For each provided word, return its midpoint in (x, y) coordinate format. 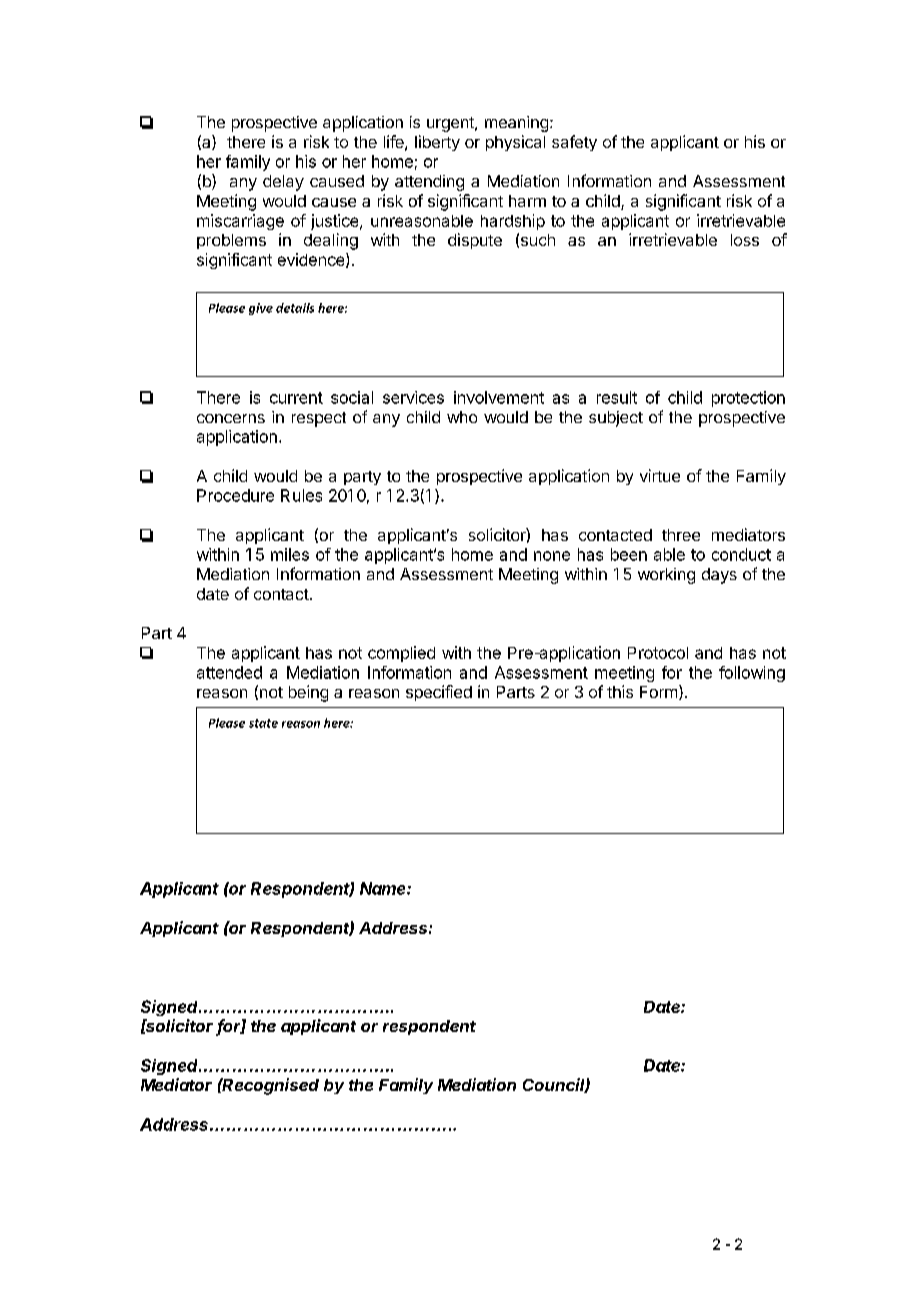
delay (283, 183)
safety (574, 143)
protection (748, 399)
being (308, 693)
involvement (499, 397)
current (296, 398)
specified (439, 693)
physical (515, 143)
